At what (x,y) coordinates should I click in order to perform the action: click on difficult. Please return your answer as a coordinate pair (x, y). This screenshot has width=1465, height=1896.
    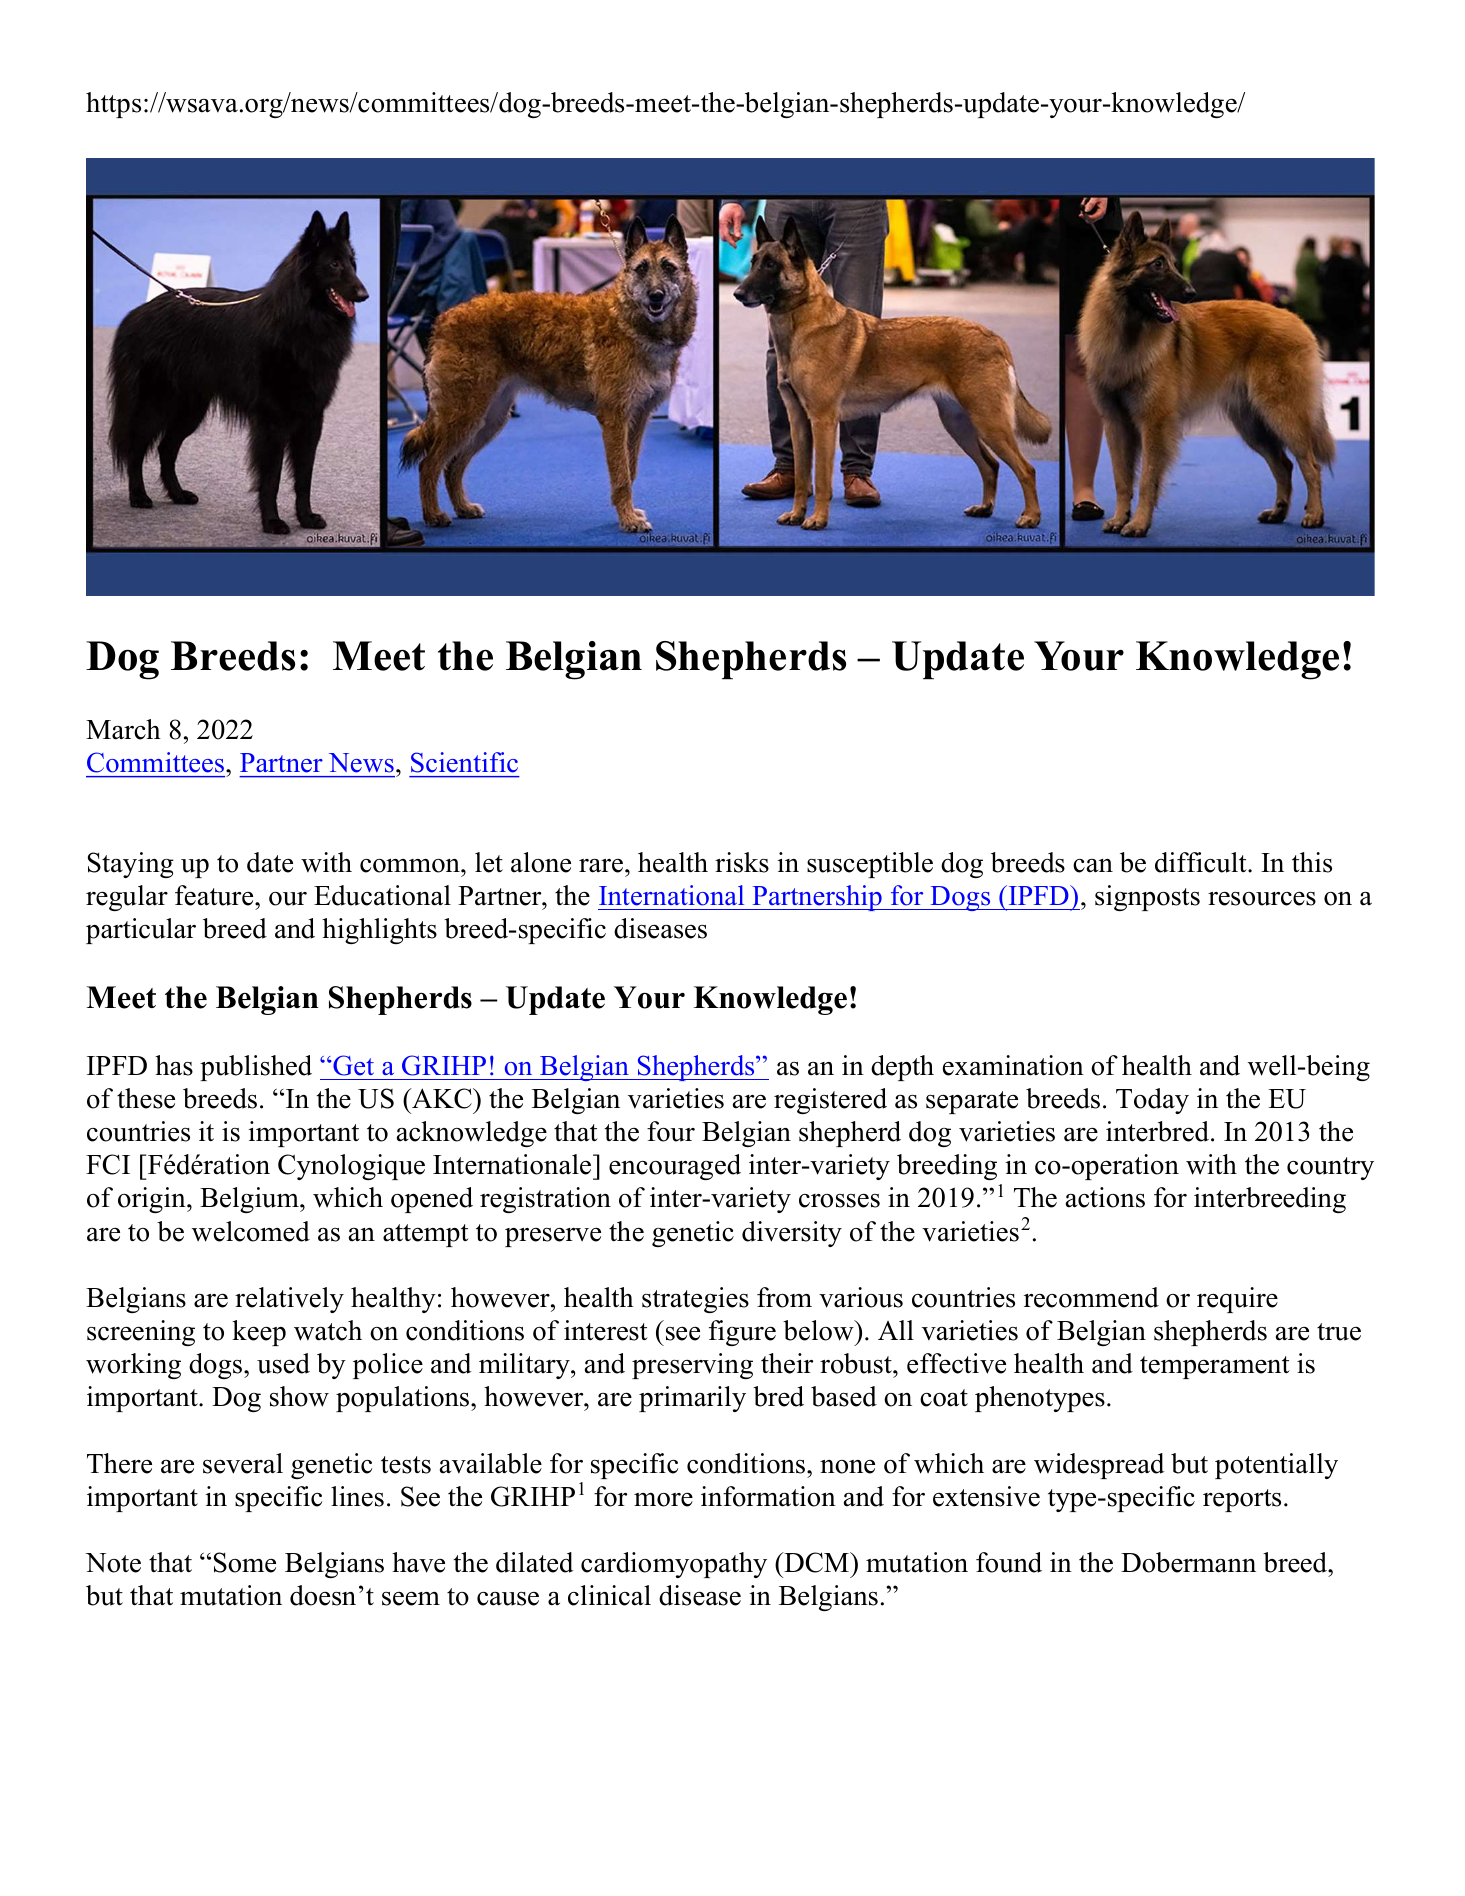
    Looking at the image, I should click on (1202, 862).
